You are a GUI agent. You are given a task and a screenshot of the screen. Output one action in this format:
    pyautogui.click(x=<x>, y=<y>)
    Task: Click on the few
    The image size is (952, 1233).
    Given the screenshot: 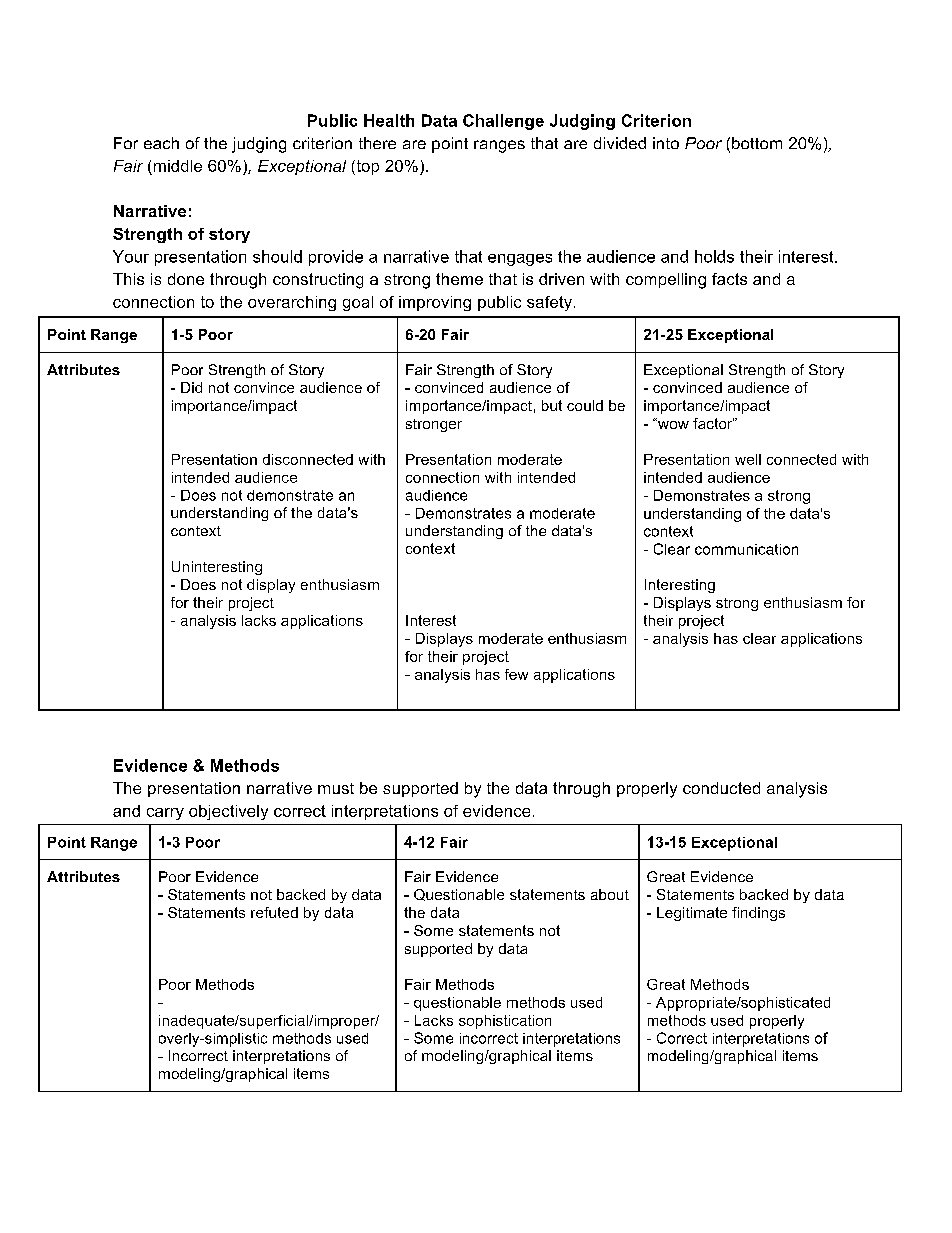 What is the action you would take?
    pyautogui.click(x=516, y=674)
